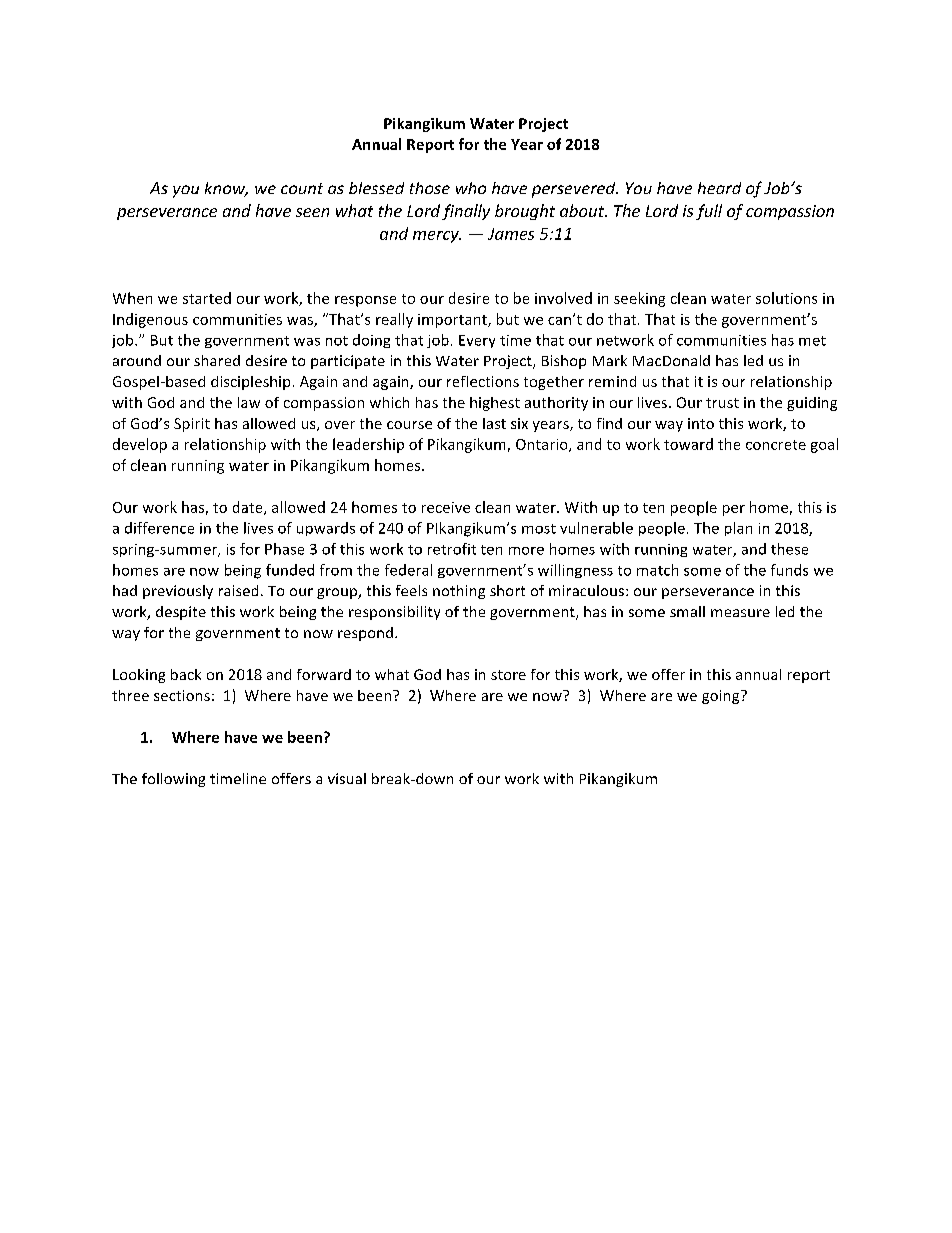 This screenshot has height=1233, width=952. I want to click on back, so click(186, 674).
